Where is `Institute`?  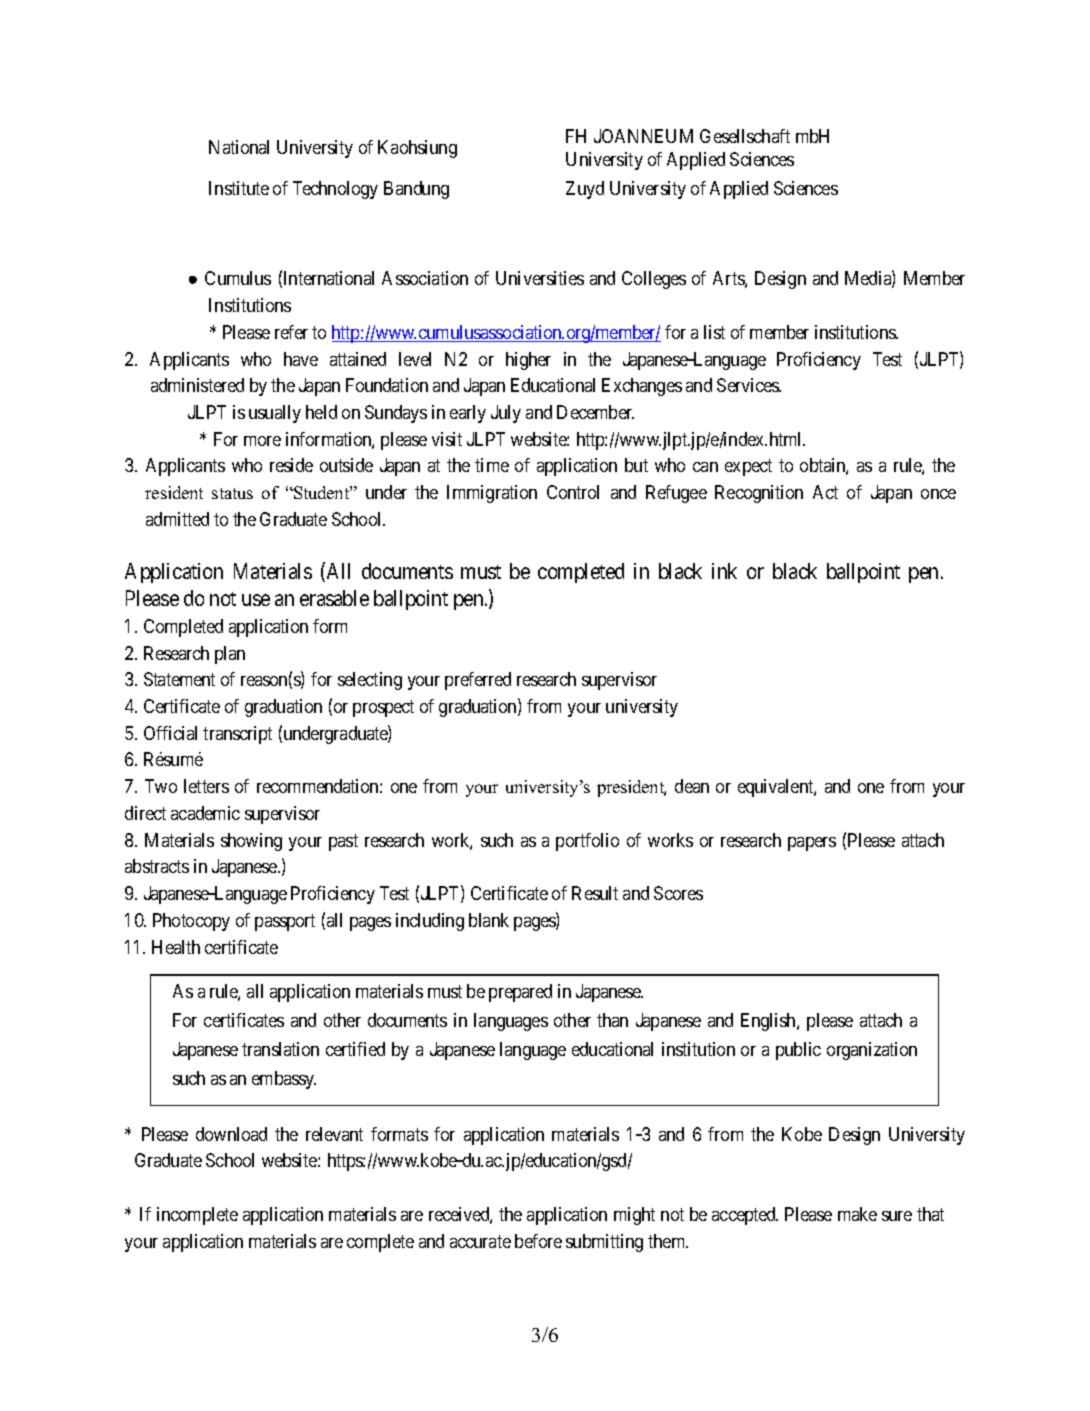
Institute is located at coordinates (239, 188).
